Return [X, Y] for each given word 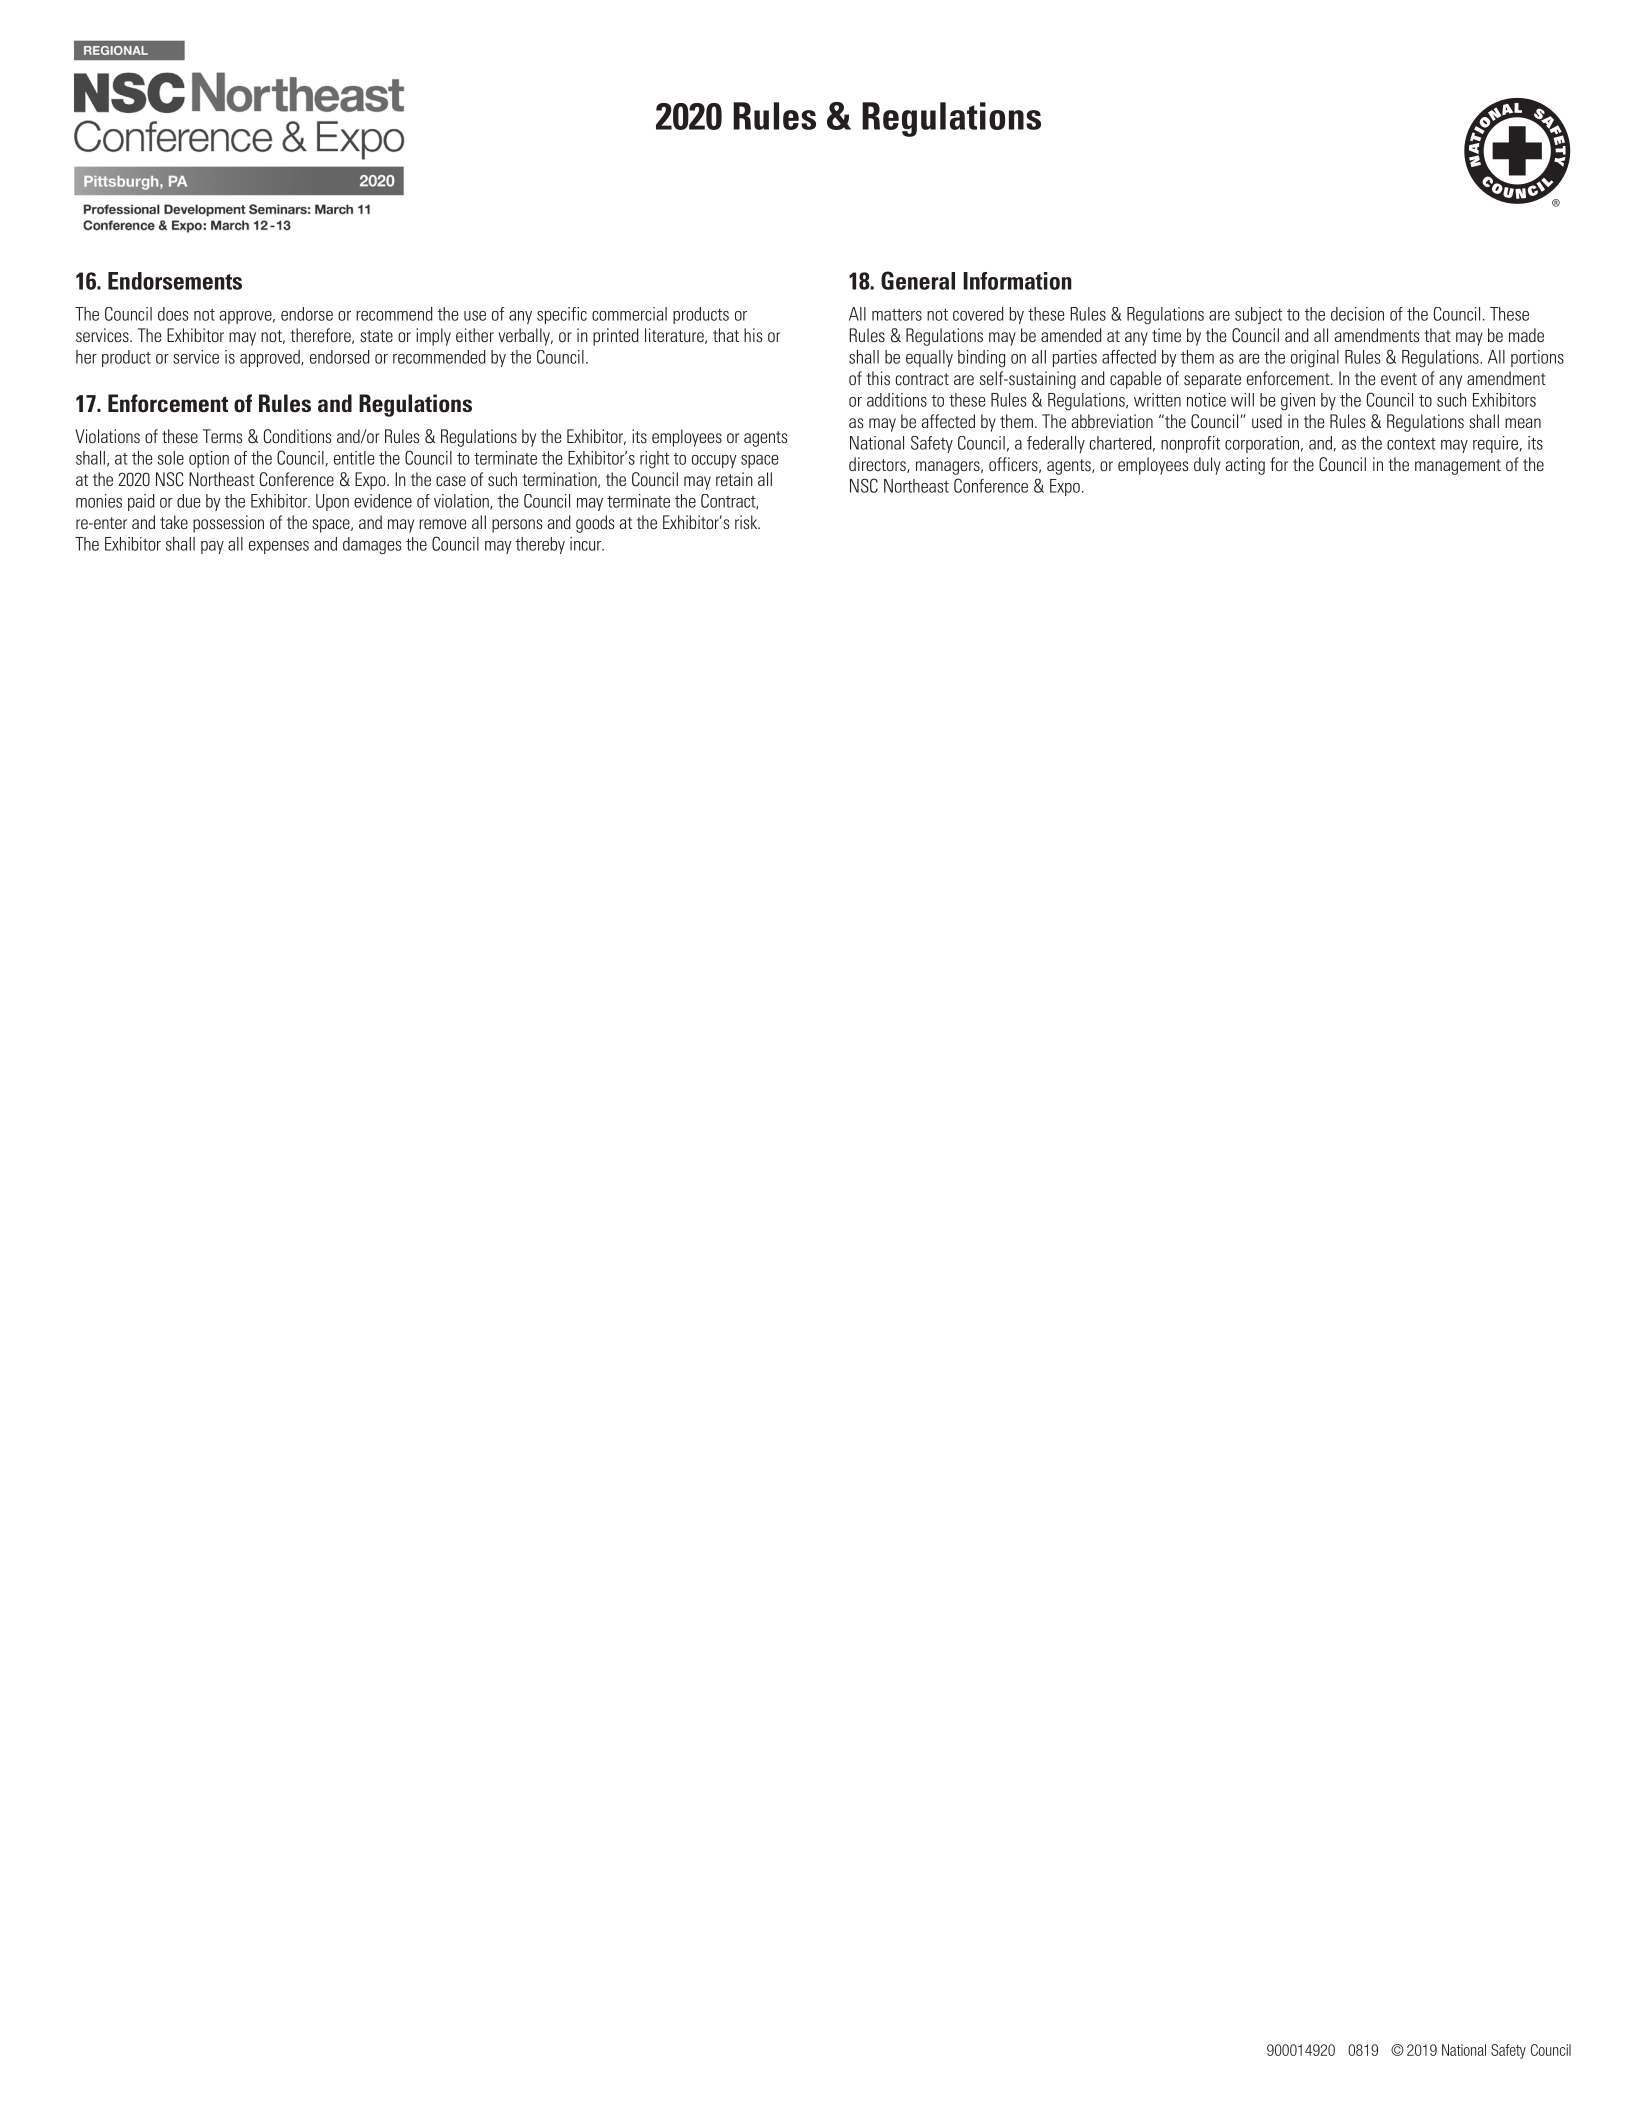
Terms [222, 436]
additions [897, 400]
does [173, 314]
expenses [279, 547]
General [918, 280]
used [1267, 421]
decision [1357, 314]
